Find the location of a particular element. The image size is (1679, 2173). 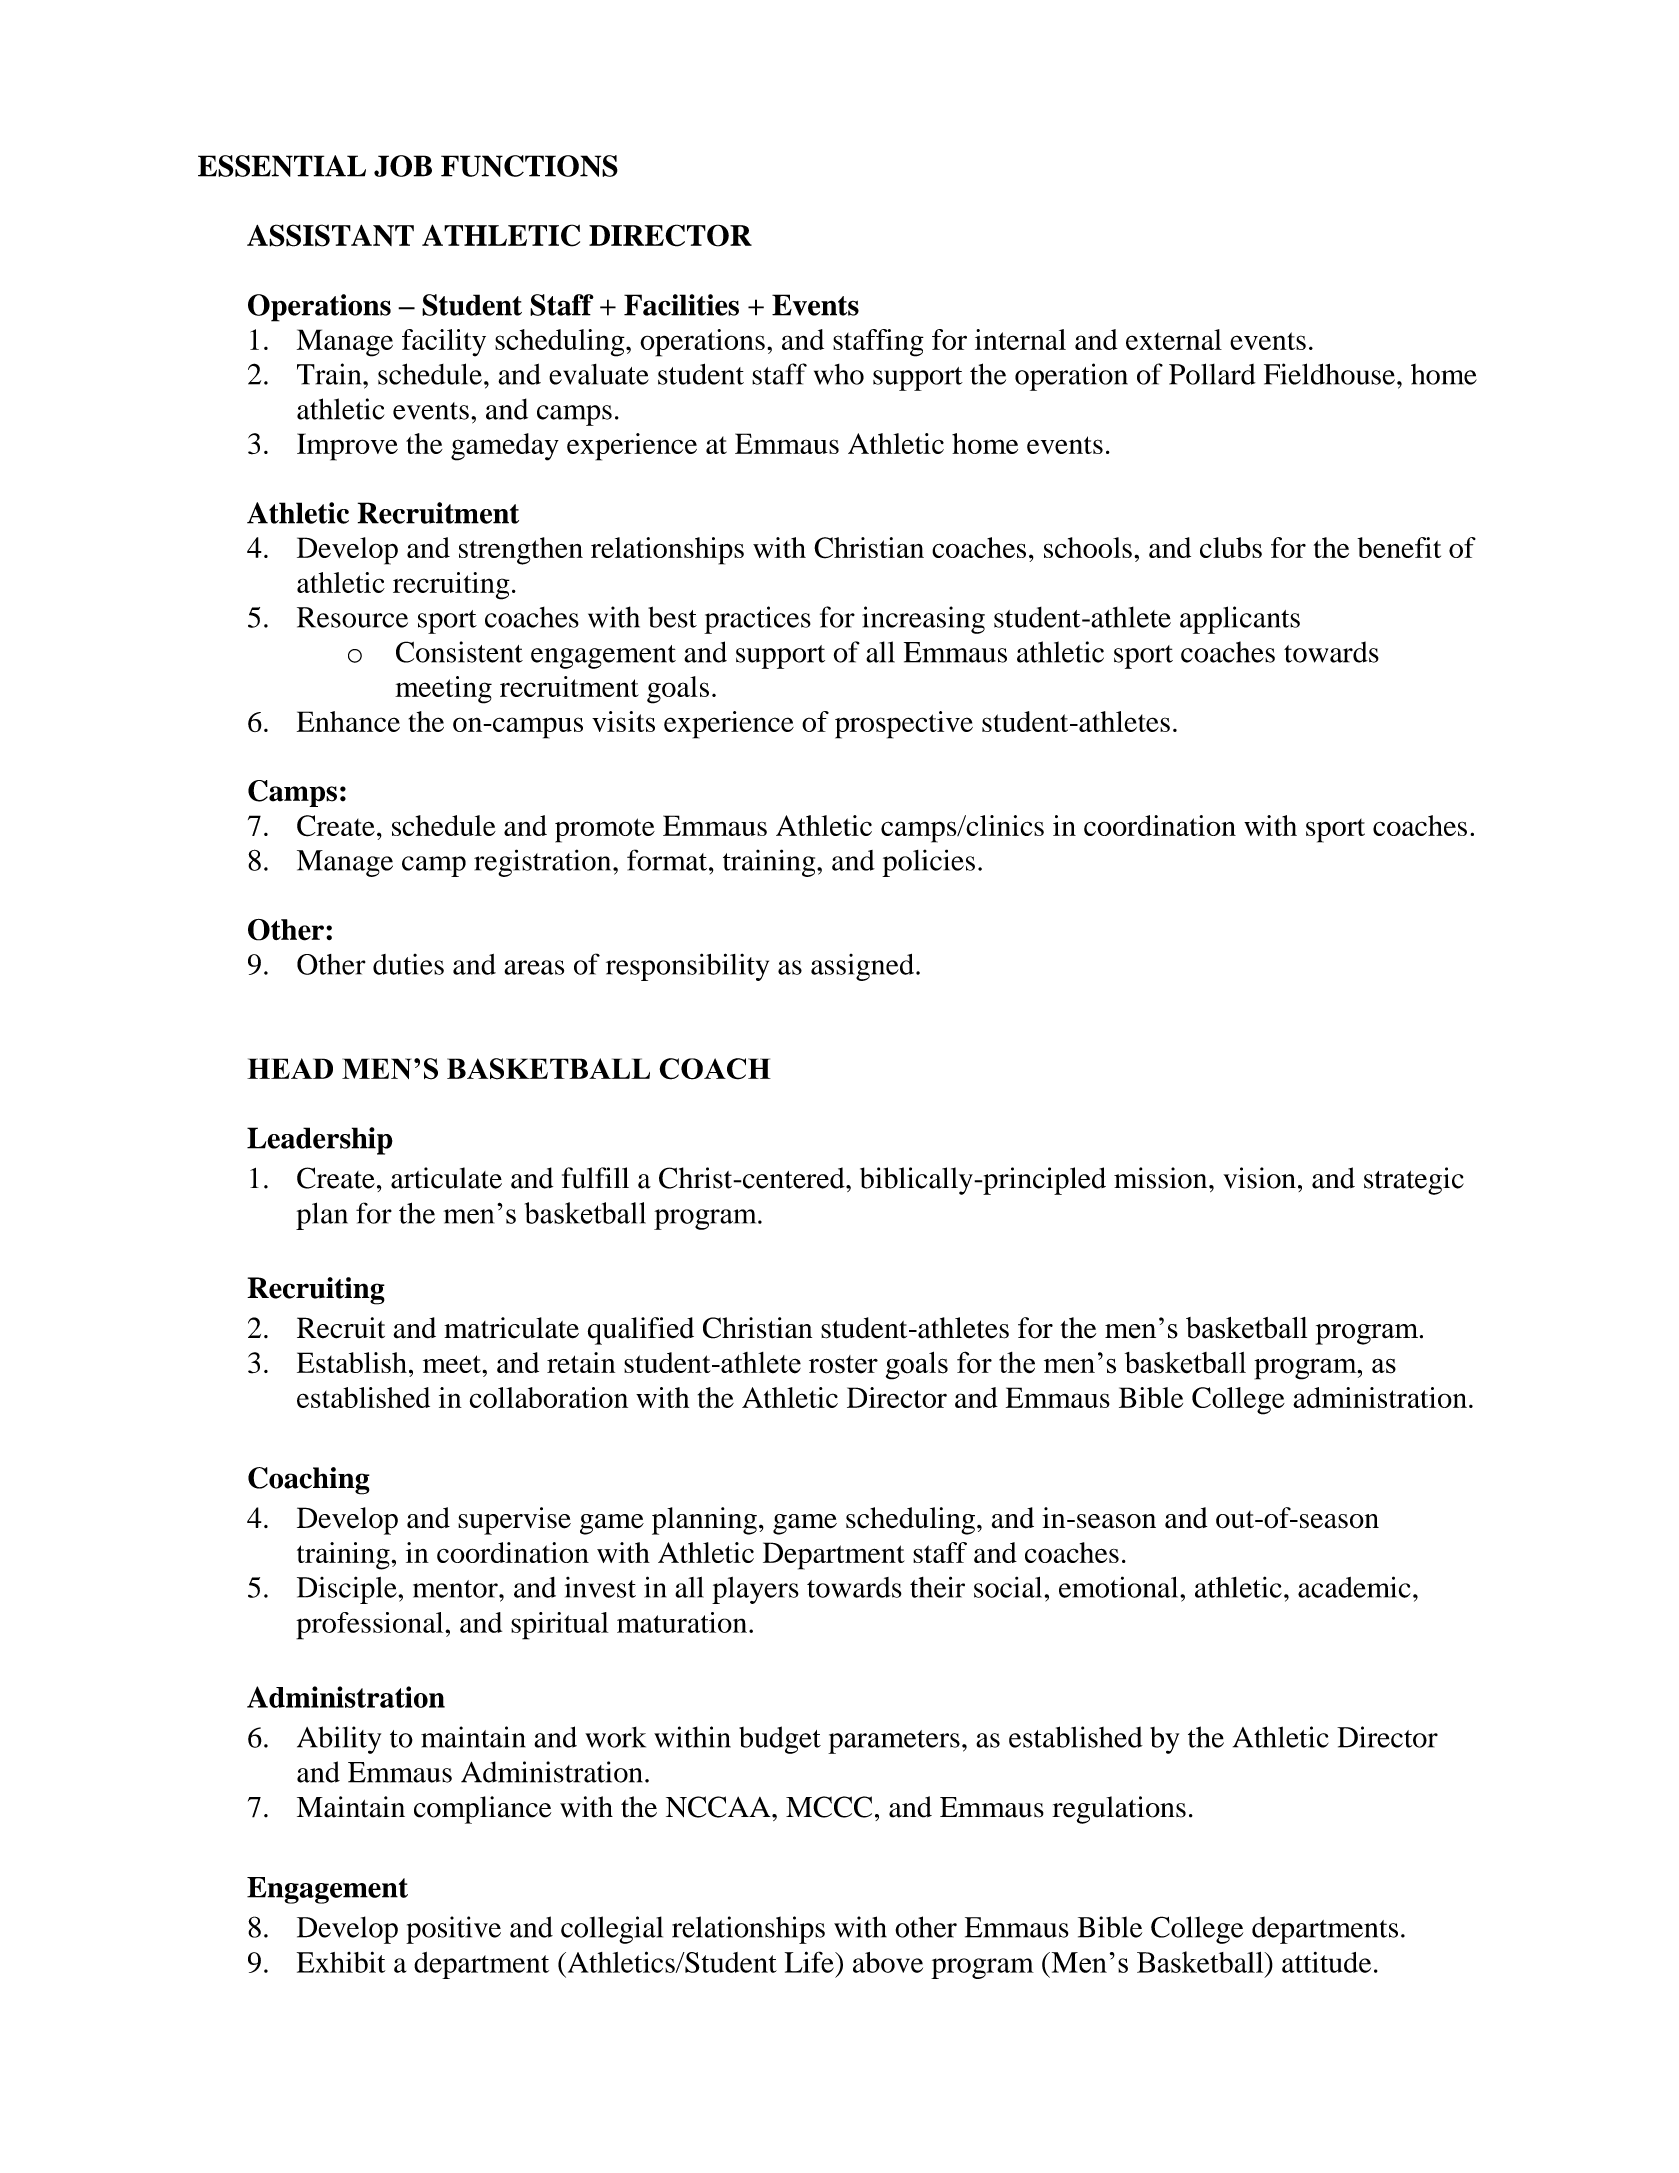

external is located at coordinates (1174, 339).
